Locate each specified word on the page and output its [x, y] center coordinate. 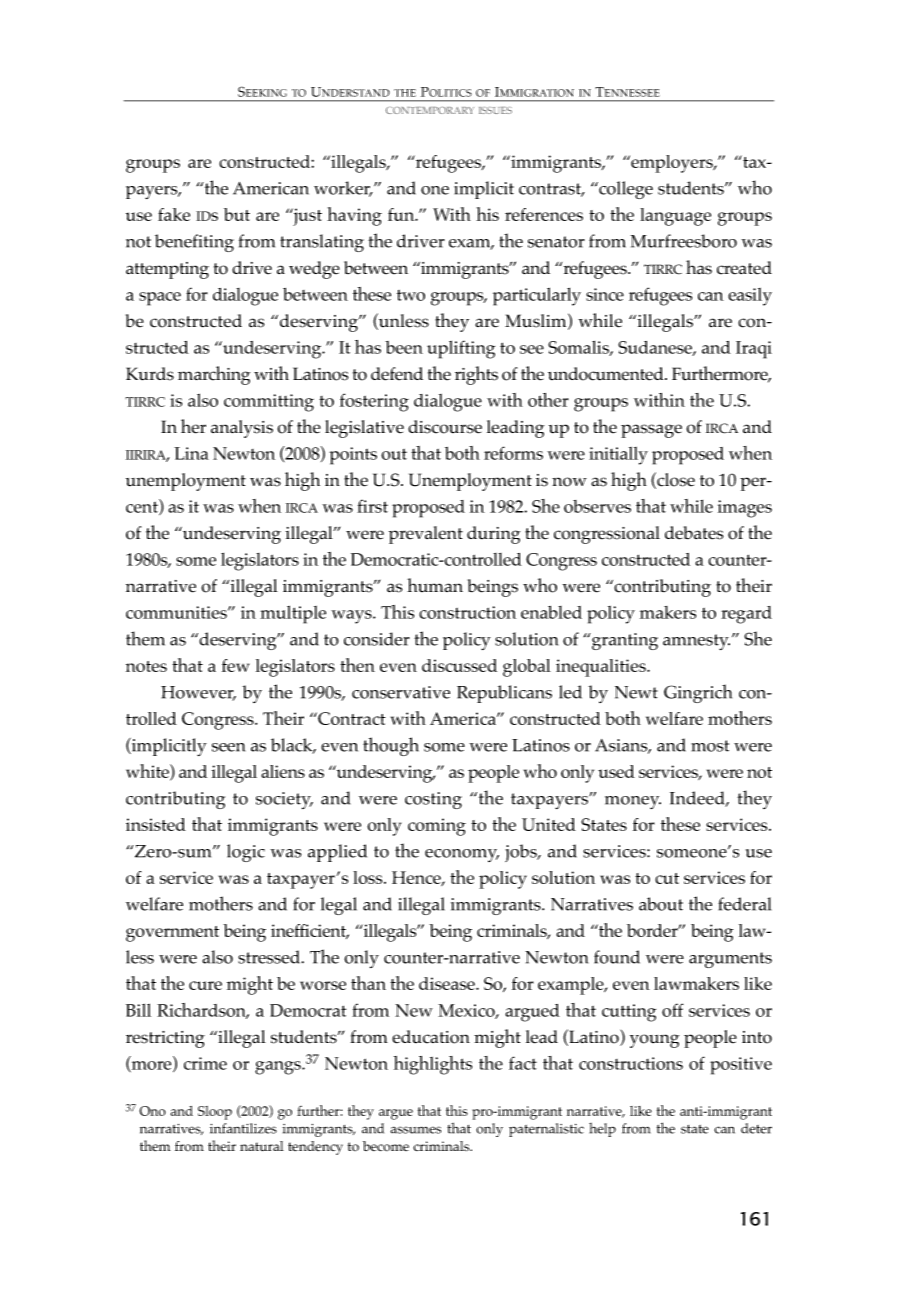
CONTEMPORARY [430, 110]
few [235, 665]
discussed [459, 665]
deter [756, 1128]
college [625, 190]
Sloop [215, 1113]
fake [174, 214]
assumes [416, 1130]
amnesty [696, 642]
